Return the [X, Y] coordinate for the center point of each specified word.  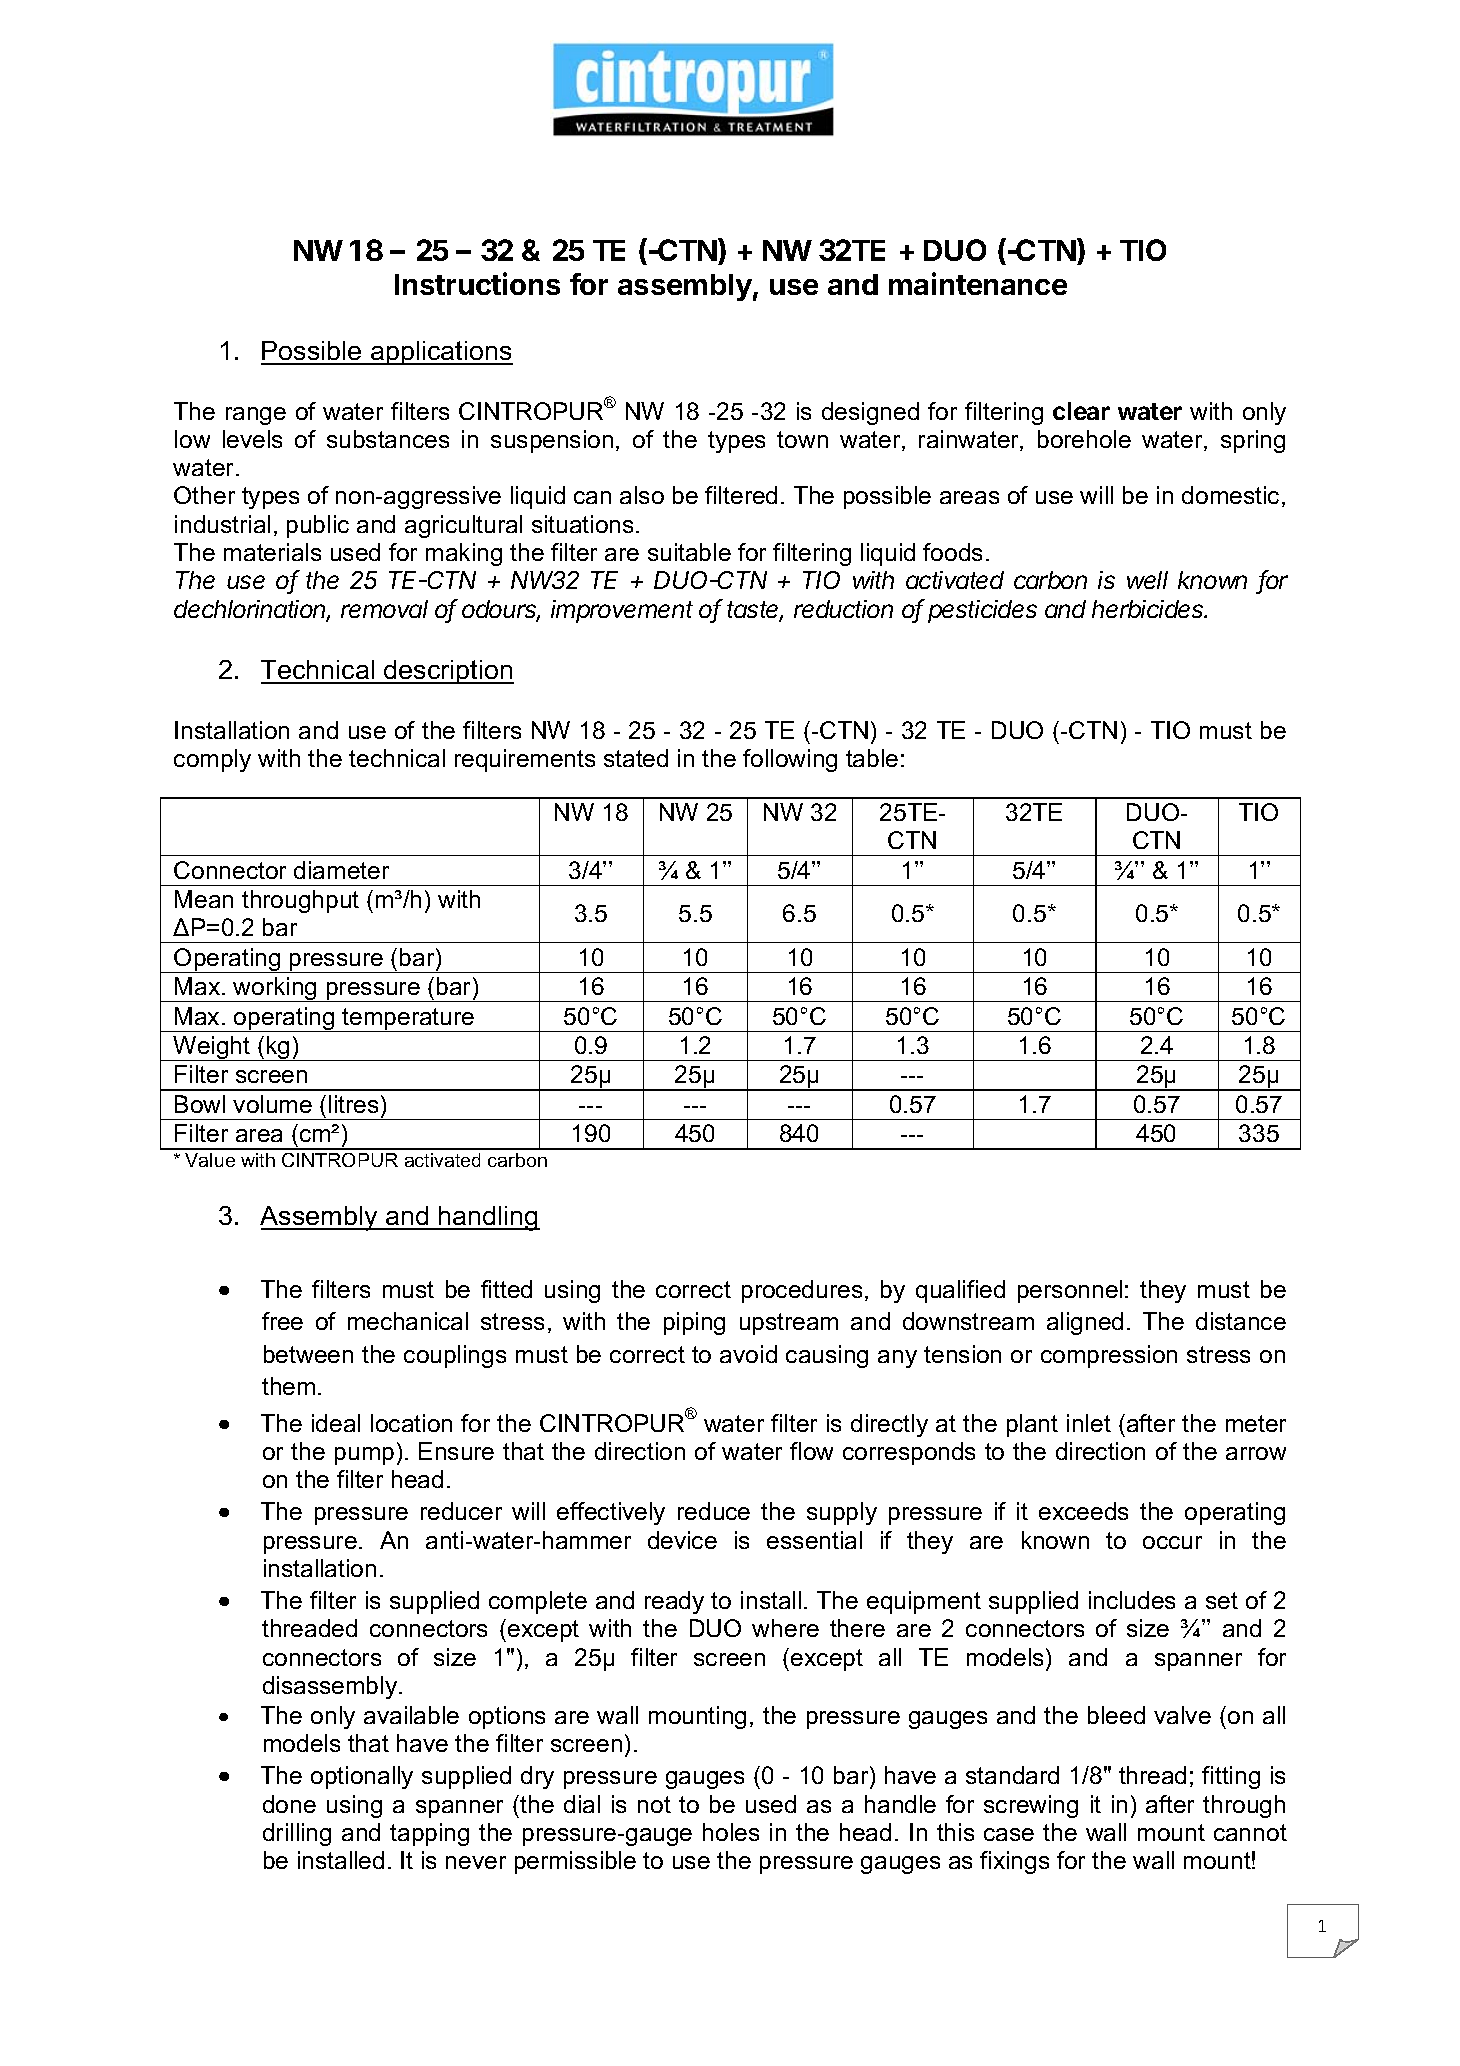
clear [1081, 411]
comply [212, 760]
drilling [297, 1834]
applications [441, 353]
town [802, 439]
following [790, 760]
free [282, 1321]
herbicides [1149, 609]
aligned [1085, 1323]
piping [694, 1323]
